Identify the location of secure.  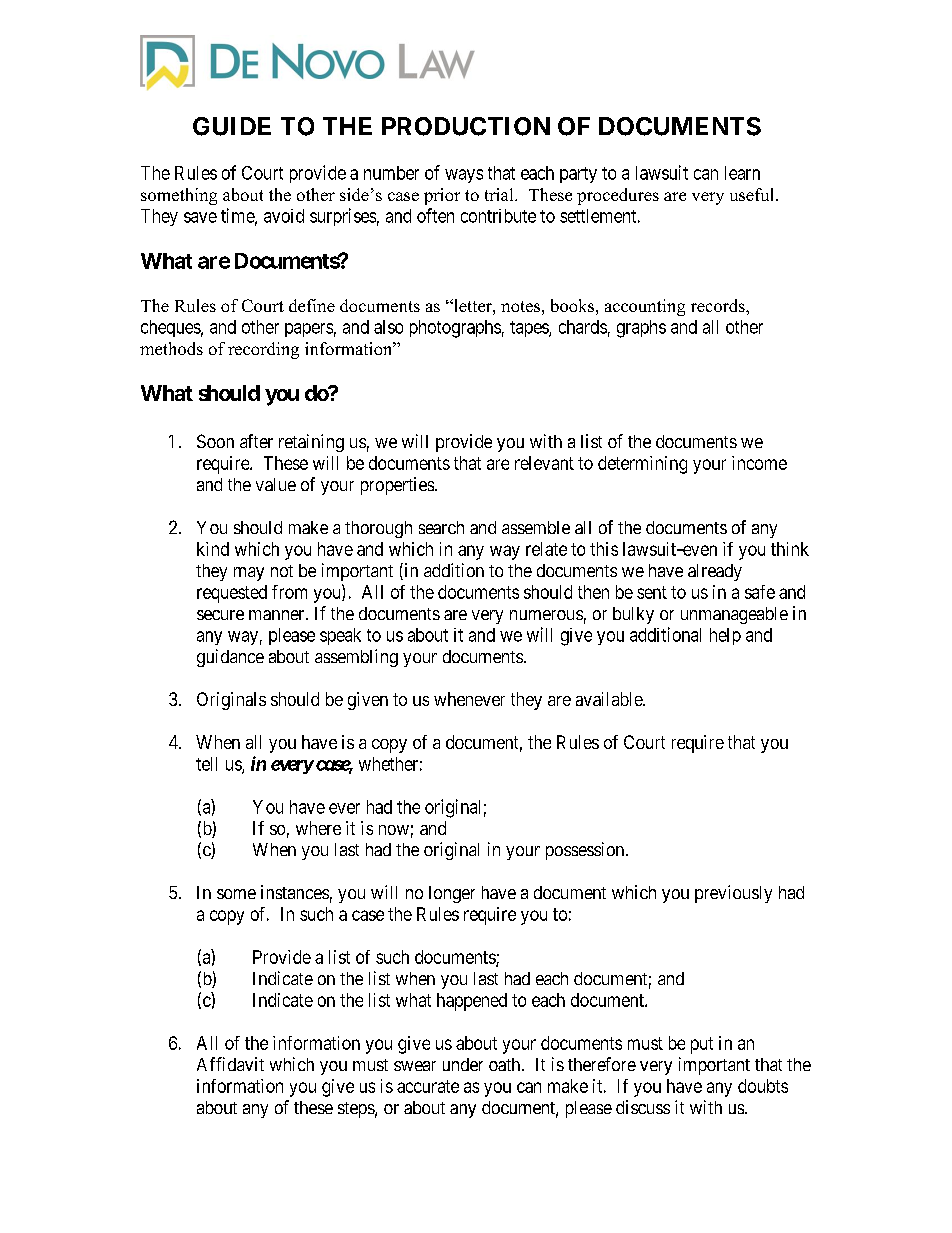
(220, 615).
